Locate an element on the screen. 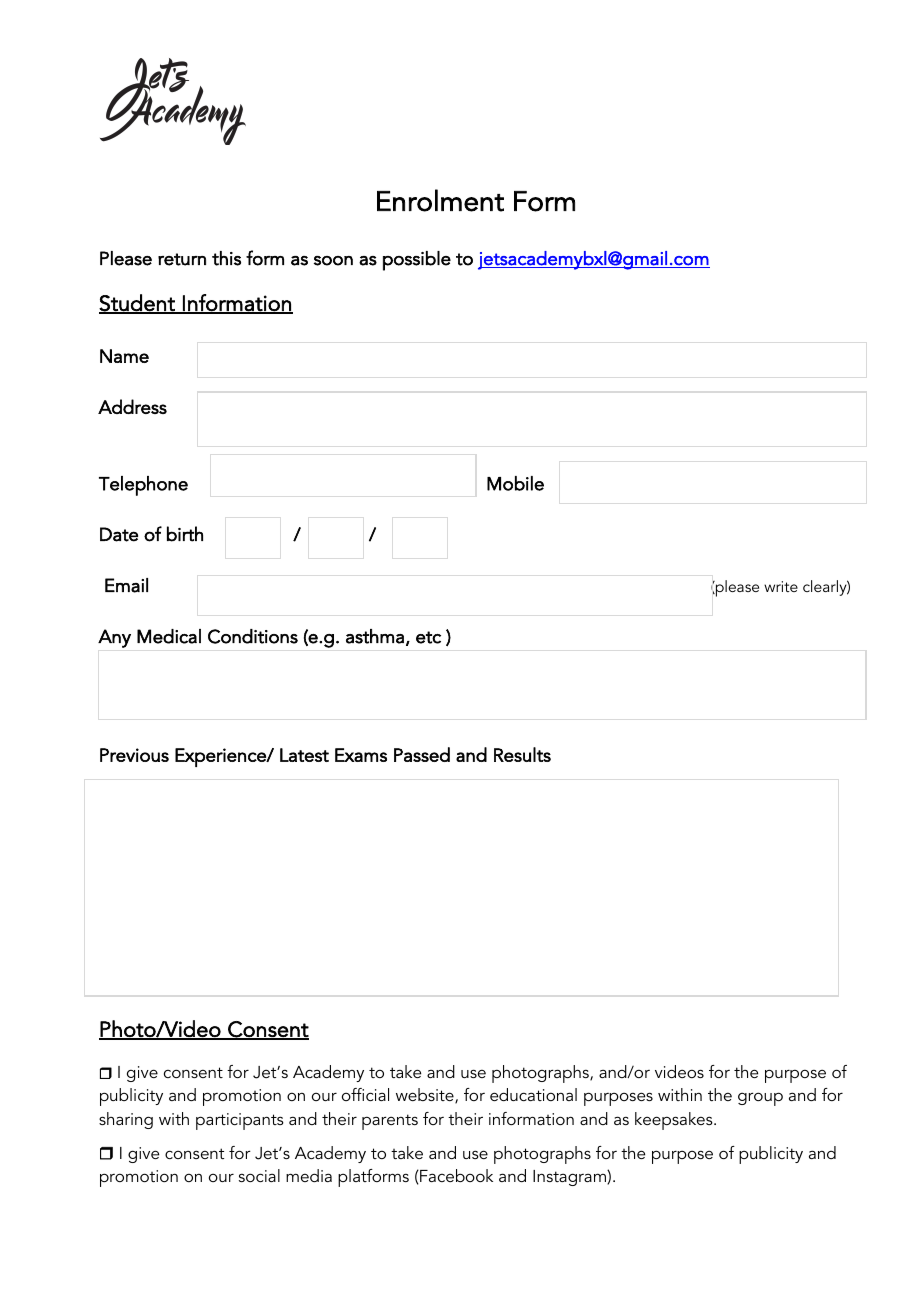  return is located at coordinates (182, 259).
